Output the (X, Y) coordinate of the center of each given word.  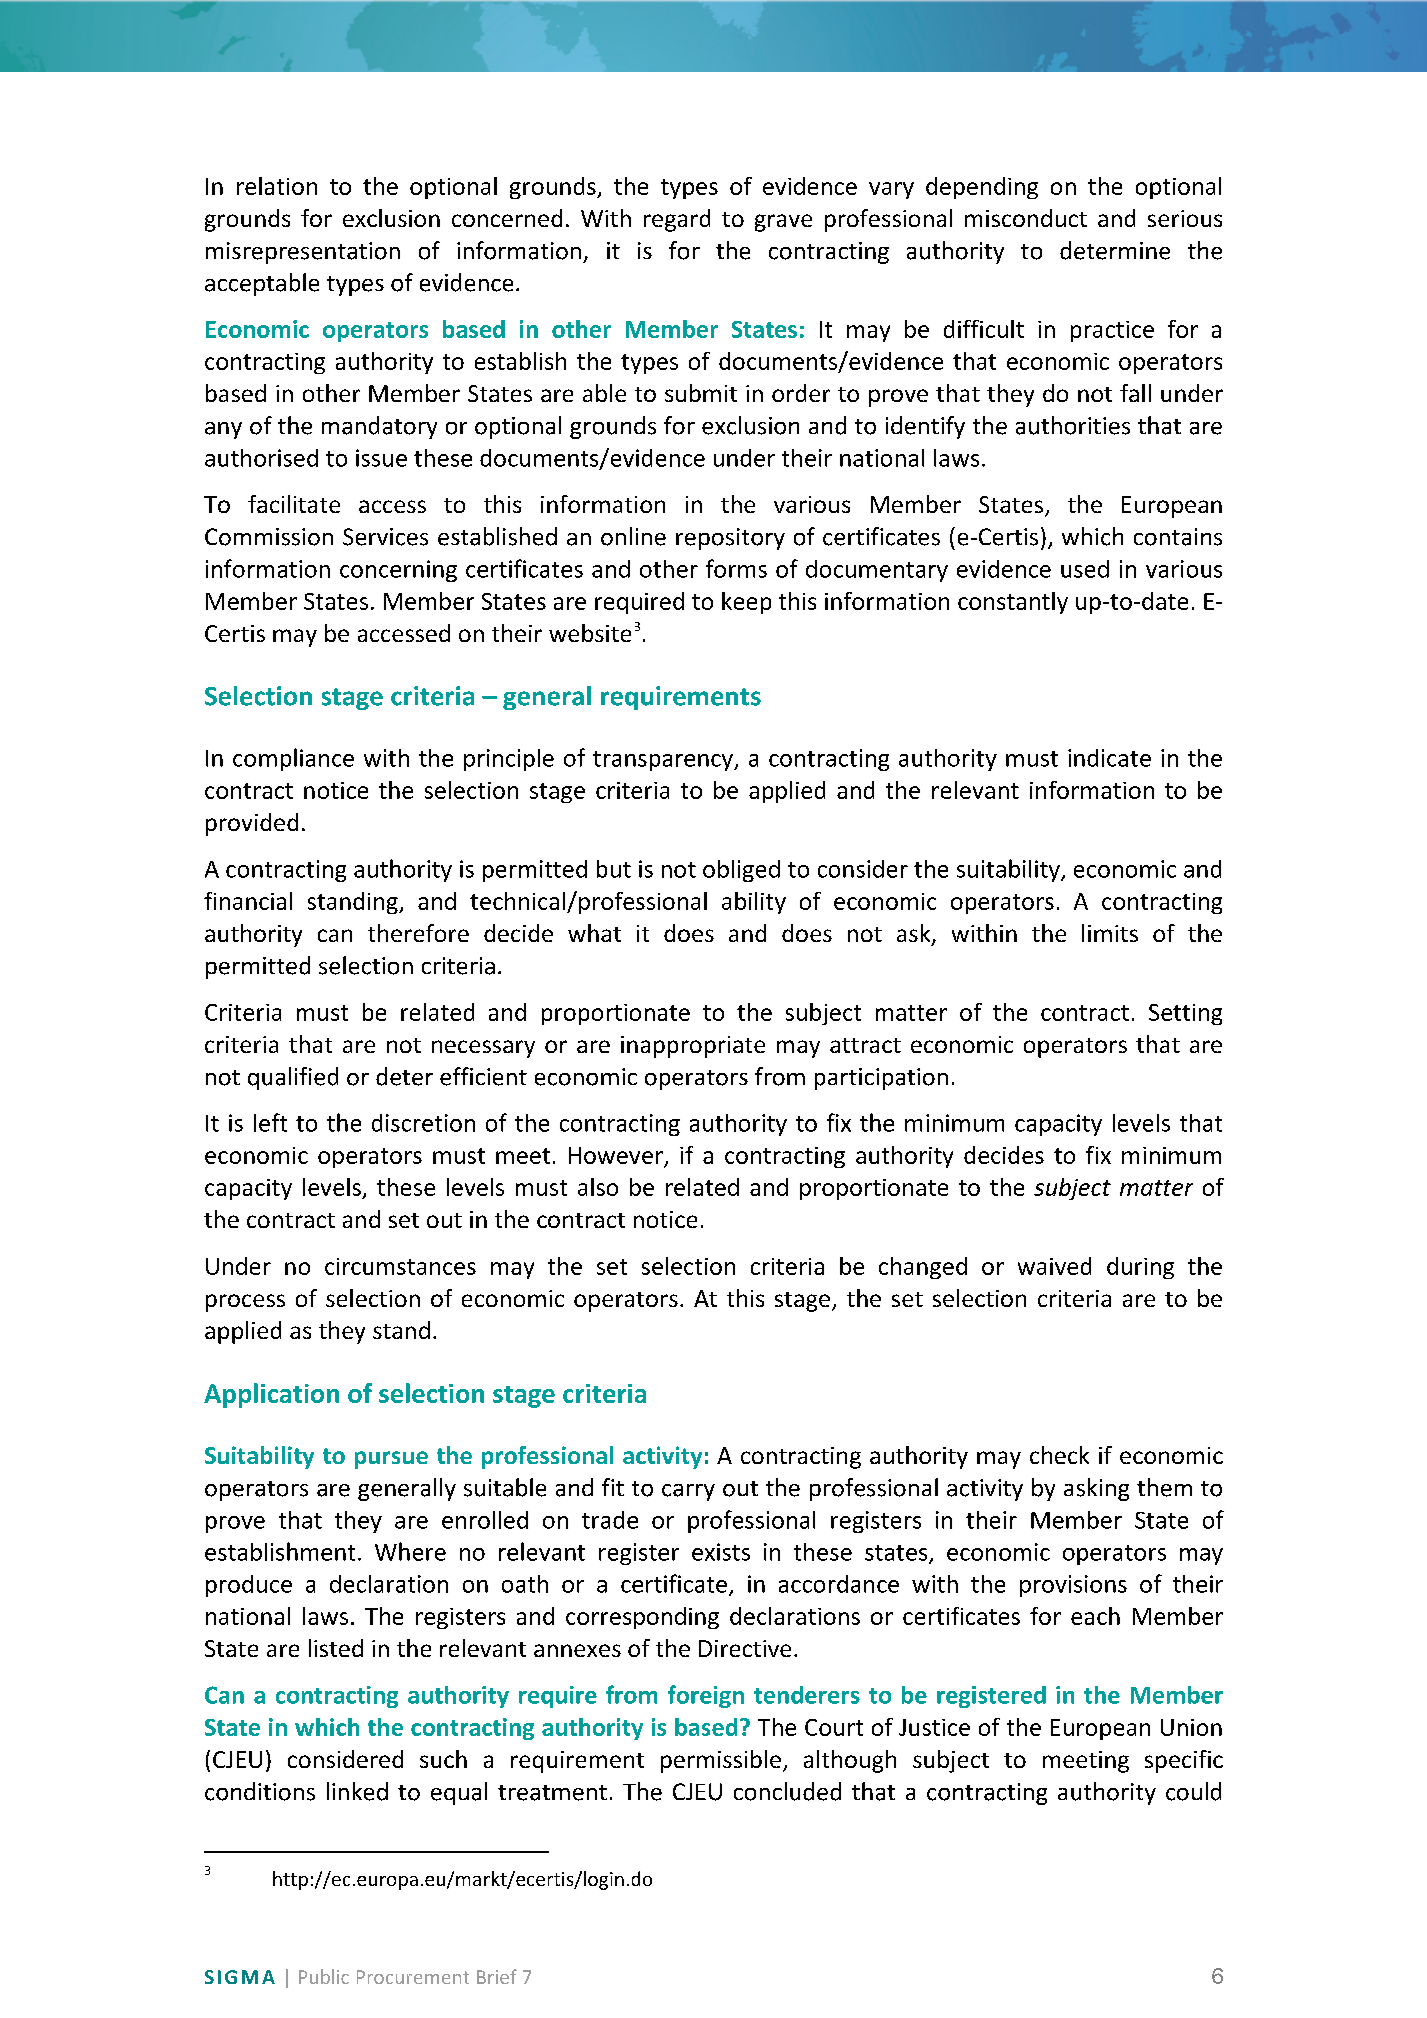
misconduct (1026, 218)
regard (677, 220)
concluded (787, 1791)
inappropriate (693, 1047)
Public (324, 1976)
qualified (293, 1078)
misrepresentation (303, 253)
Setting (1185, 1014)
